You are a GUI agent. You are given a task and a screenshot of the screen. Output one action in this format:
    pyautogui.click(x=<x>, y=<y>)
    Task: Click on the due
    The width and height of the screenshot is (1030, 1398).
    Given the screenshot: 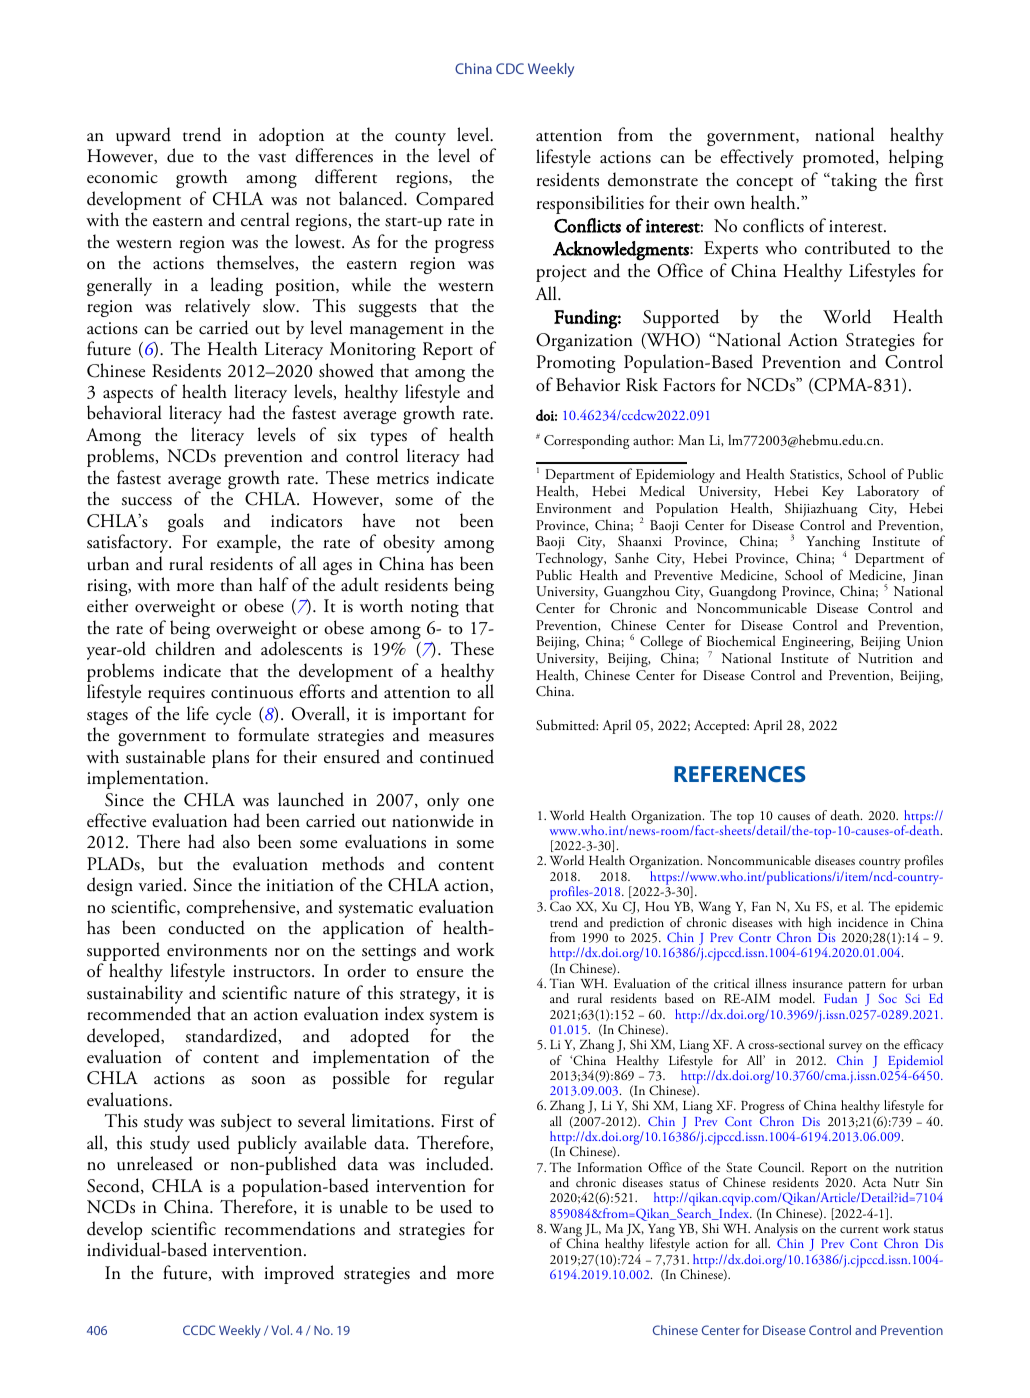 What is the action you would take?
    pyautogui.click(x=180, y=155)
